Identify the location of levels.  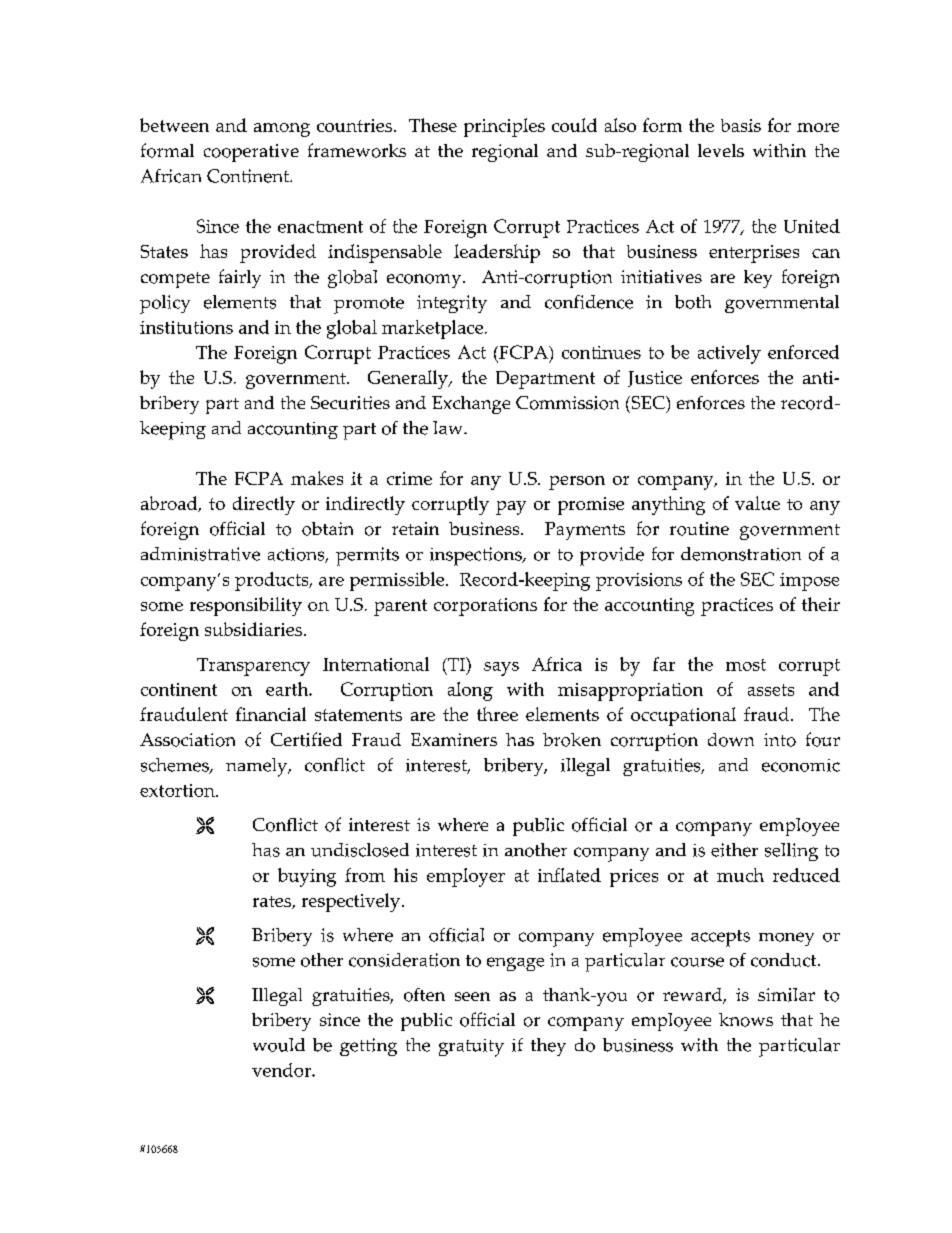
(721, 150).
